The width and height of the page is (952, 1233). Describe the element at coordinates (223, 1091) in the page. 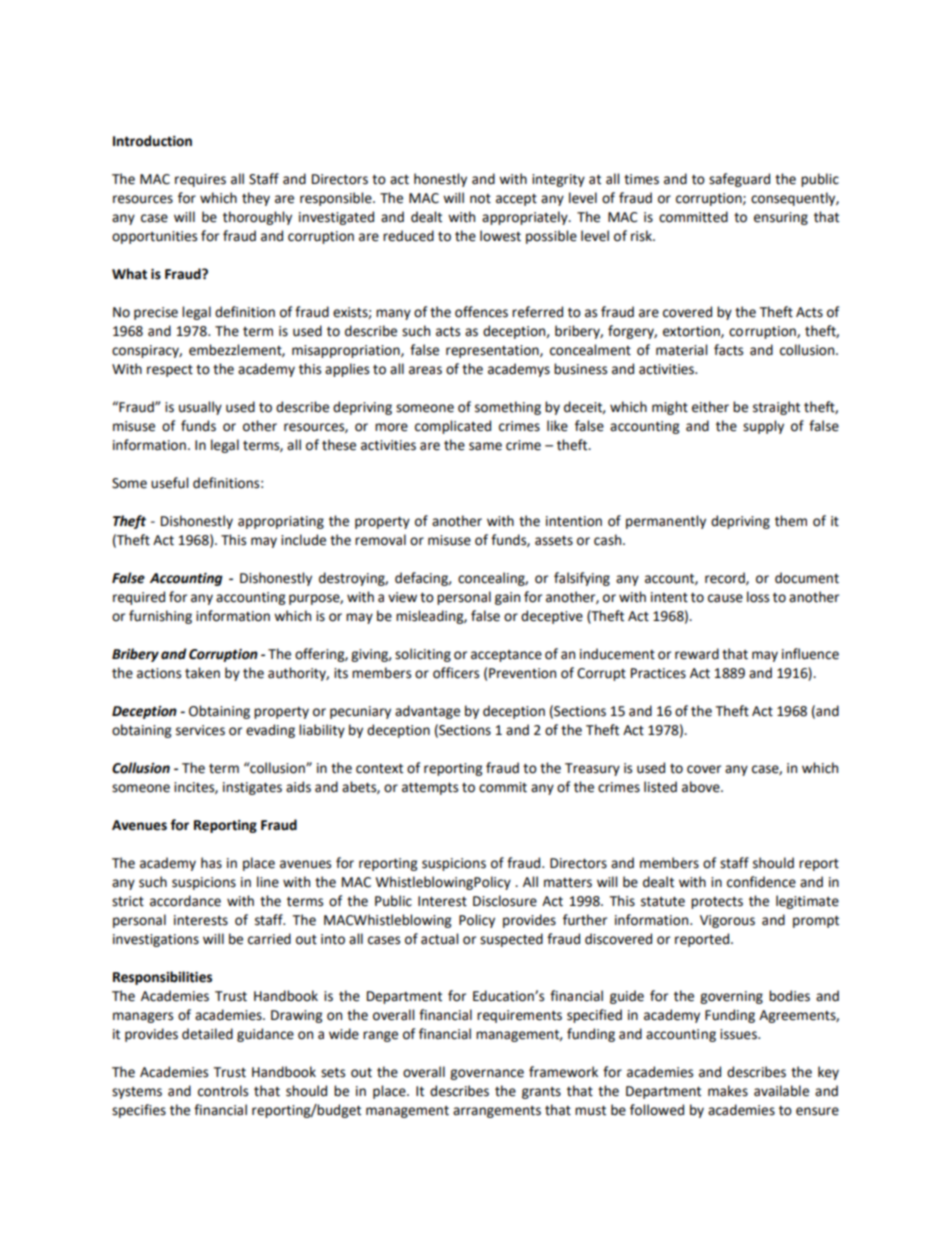

I see `controls` at that location.
